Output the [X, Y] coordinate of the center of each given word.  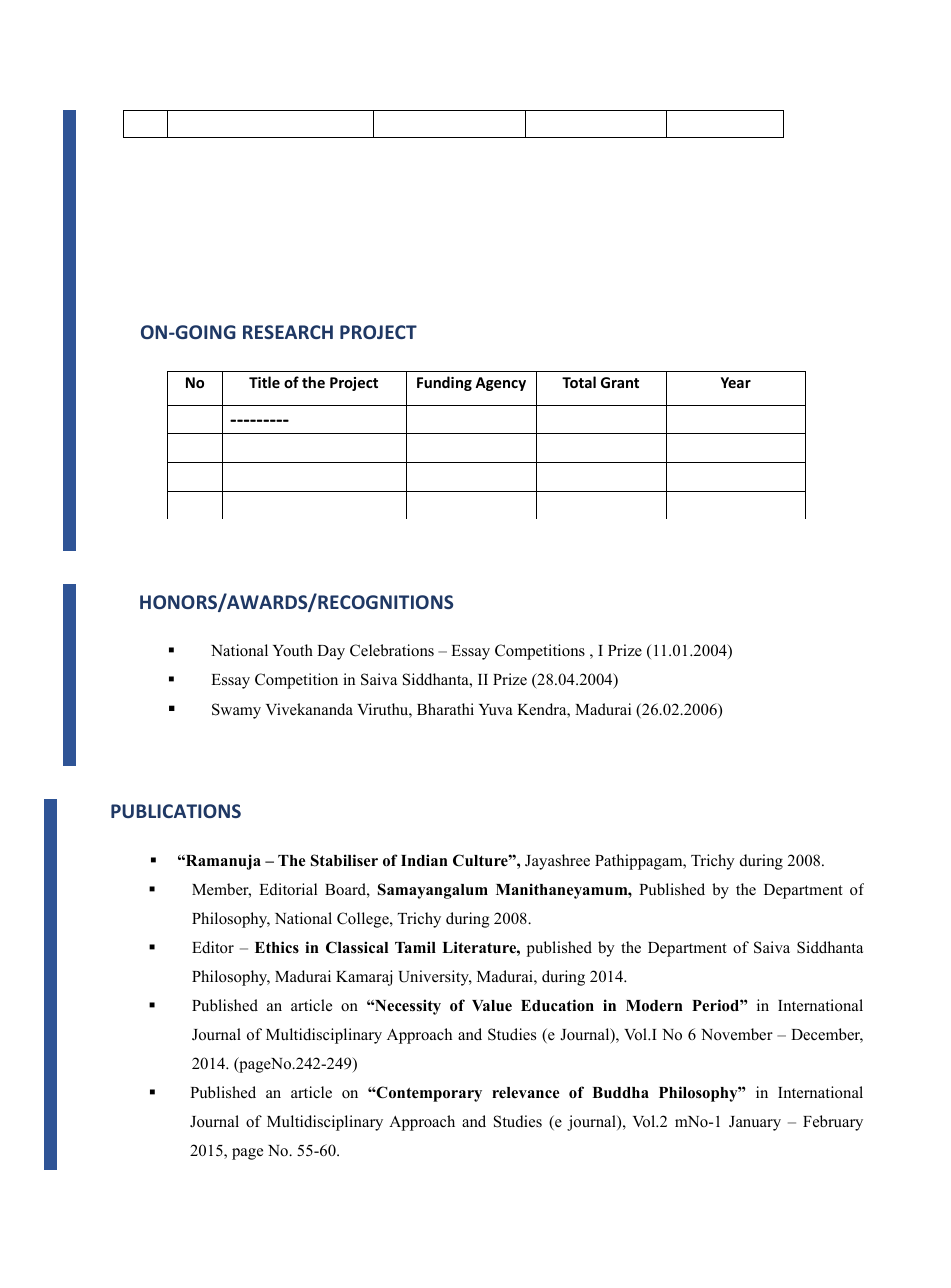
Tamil [415, 947]
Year [736, 382]
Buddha [620, 1093]
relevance [526, 1093]
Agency [500, 384]
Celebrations [392, 650]
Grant [620, 382]
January [755, 1123]
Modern [654, 1006]
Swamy [236, 711]
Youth [293, 650]
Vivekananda [309, 709]
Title [264, 382]
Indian [424, 860]
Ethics [277, 947]
